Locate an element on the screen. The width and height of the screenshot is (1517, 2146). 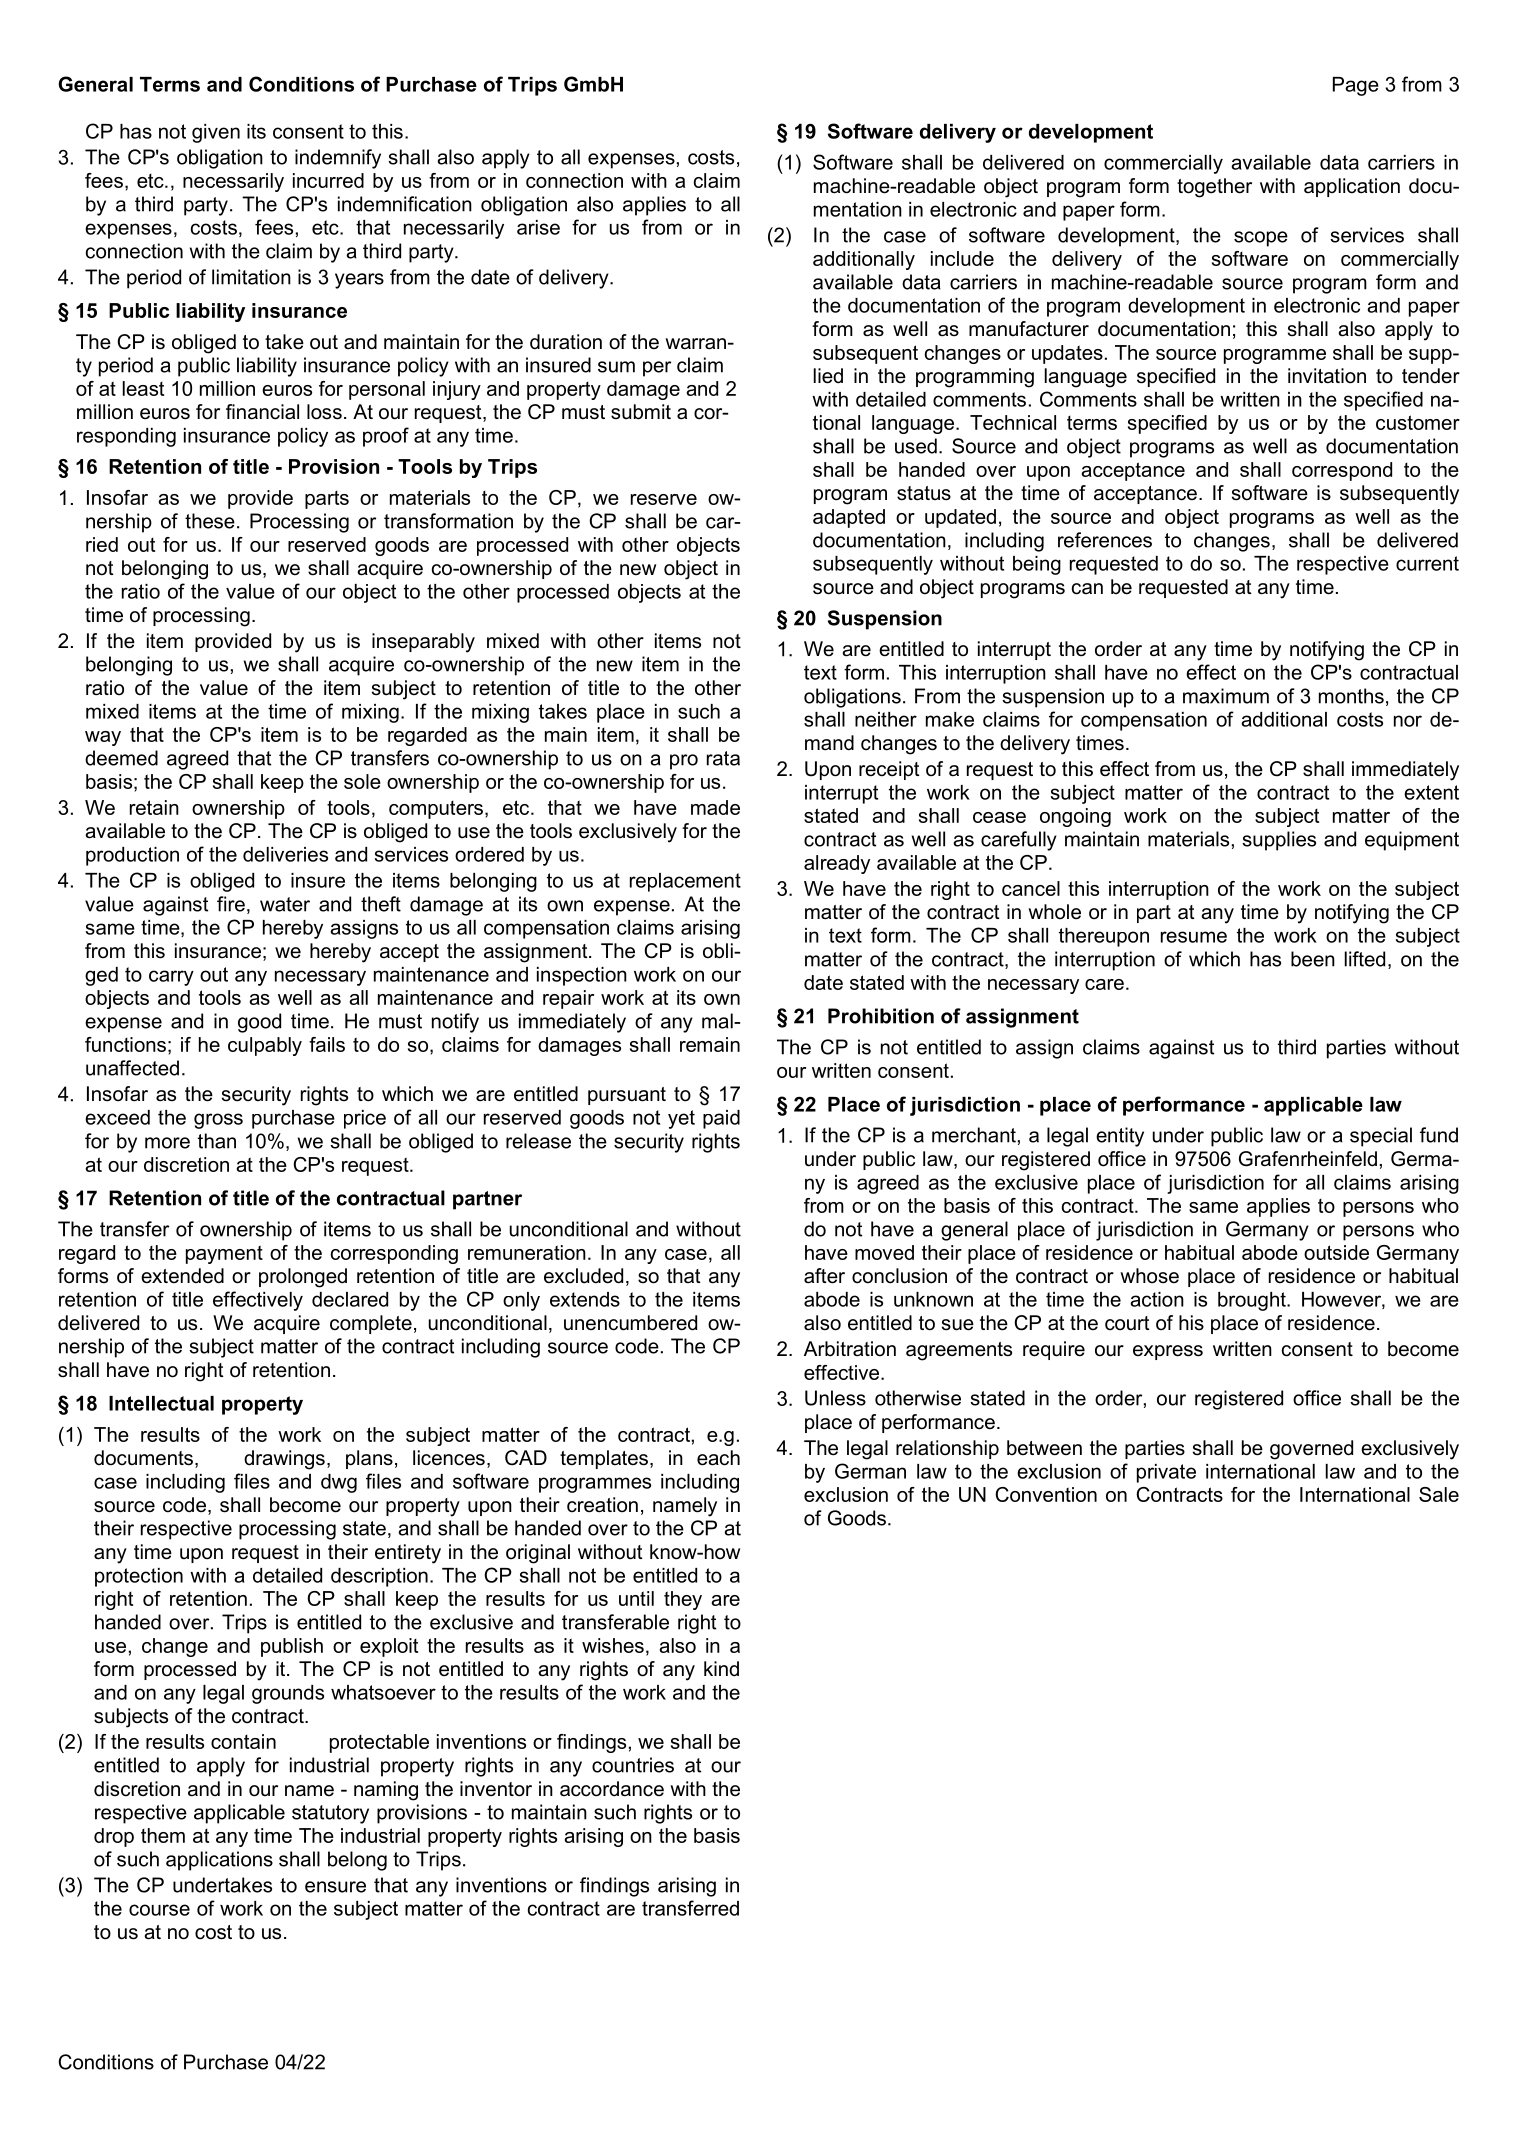
been is located at coordinates (1313, 959).
